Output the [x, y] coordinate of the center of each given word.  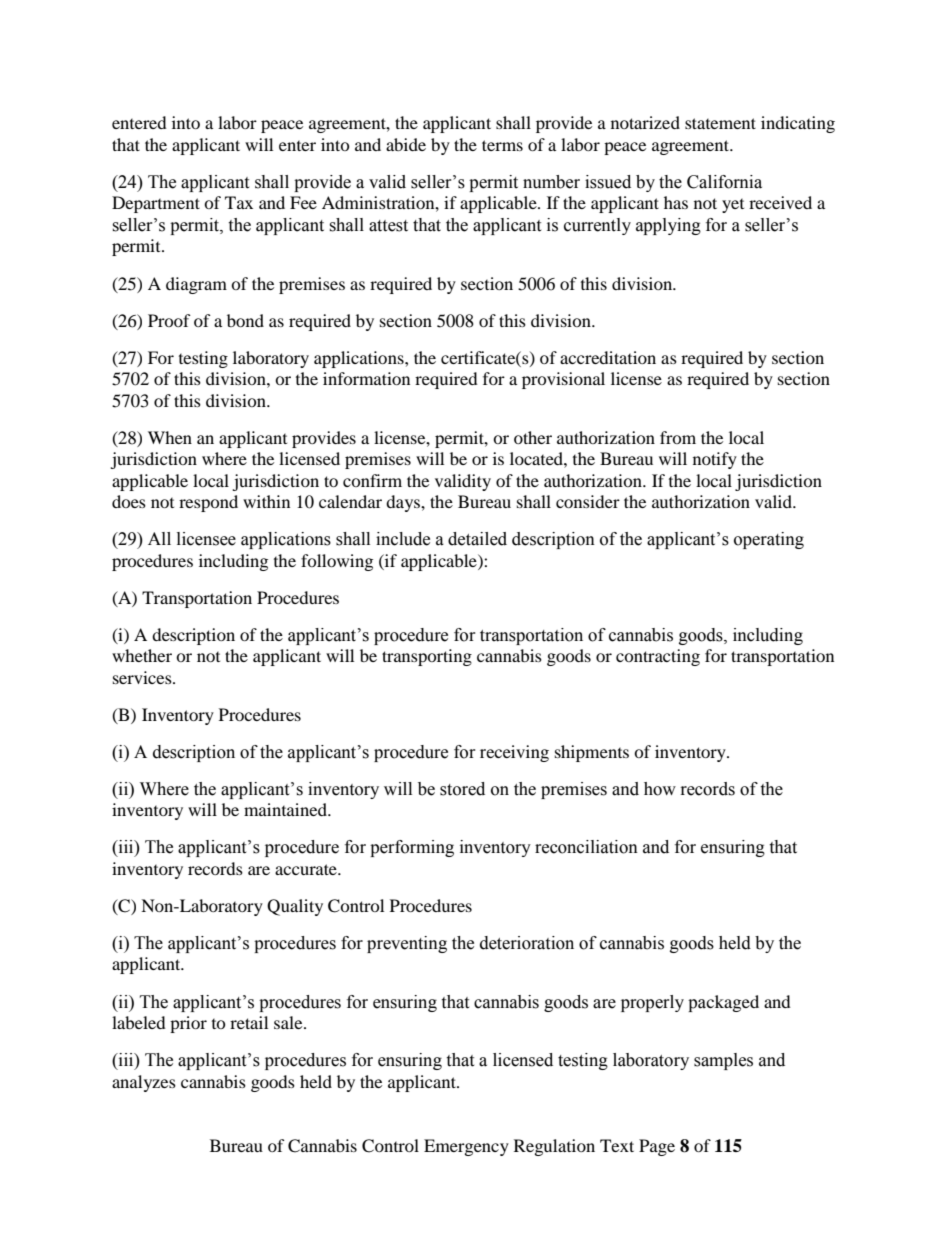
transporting [427, 657]
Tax [239, 202]
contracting [658, 657]
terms [502, 145]
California [724, 182]
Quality [295, 907]
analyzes [144, 1083]
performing [412, 848]
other [533, 437]
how [660, 789]
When [170, 437]
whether [142, 655]
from [678, 437]
